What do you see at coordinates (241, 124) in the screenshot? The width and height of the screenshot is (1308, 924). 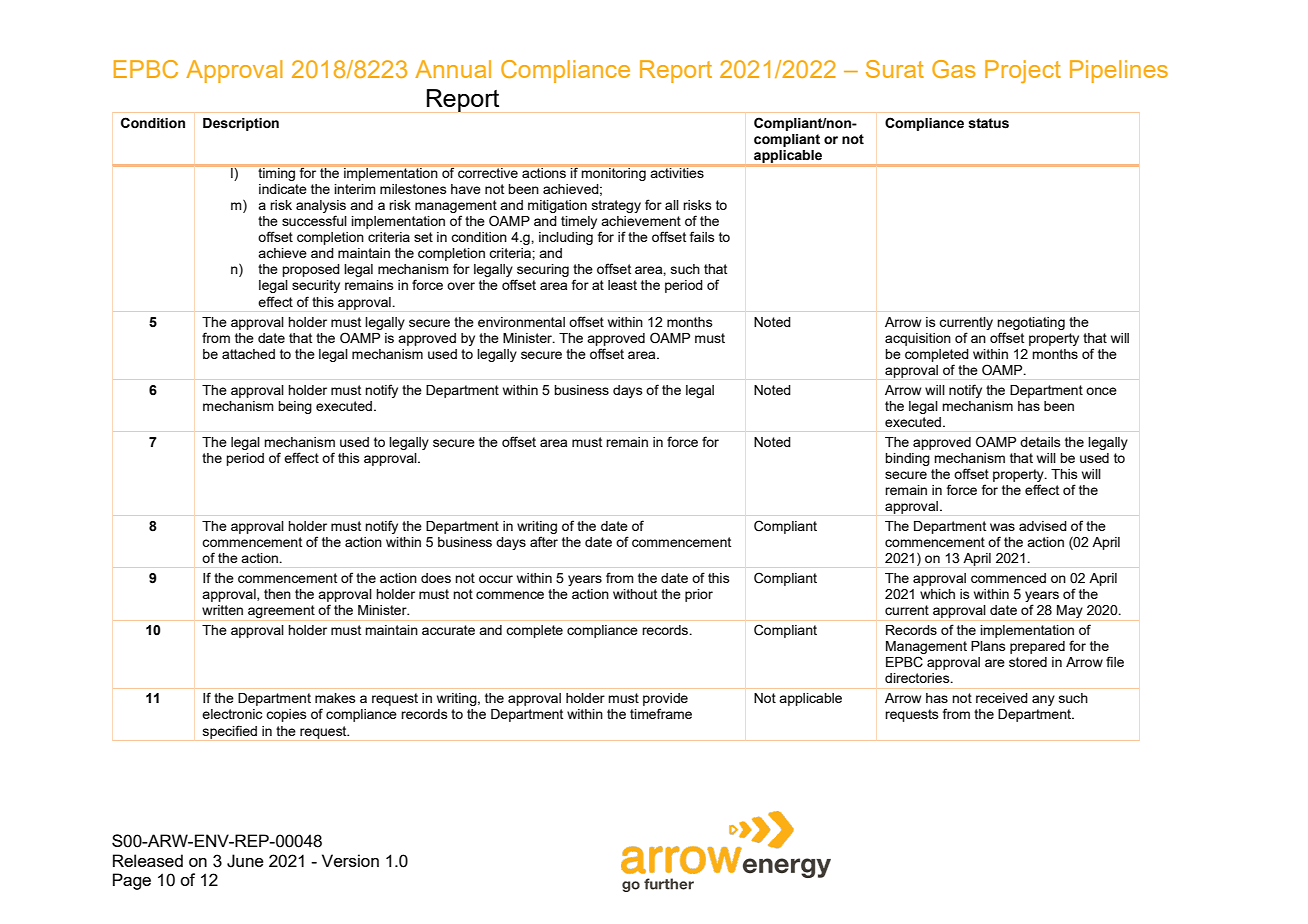 I see `Description` at bounding box center [241, 124].
